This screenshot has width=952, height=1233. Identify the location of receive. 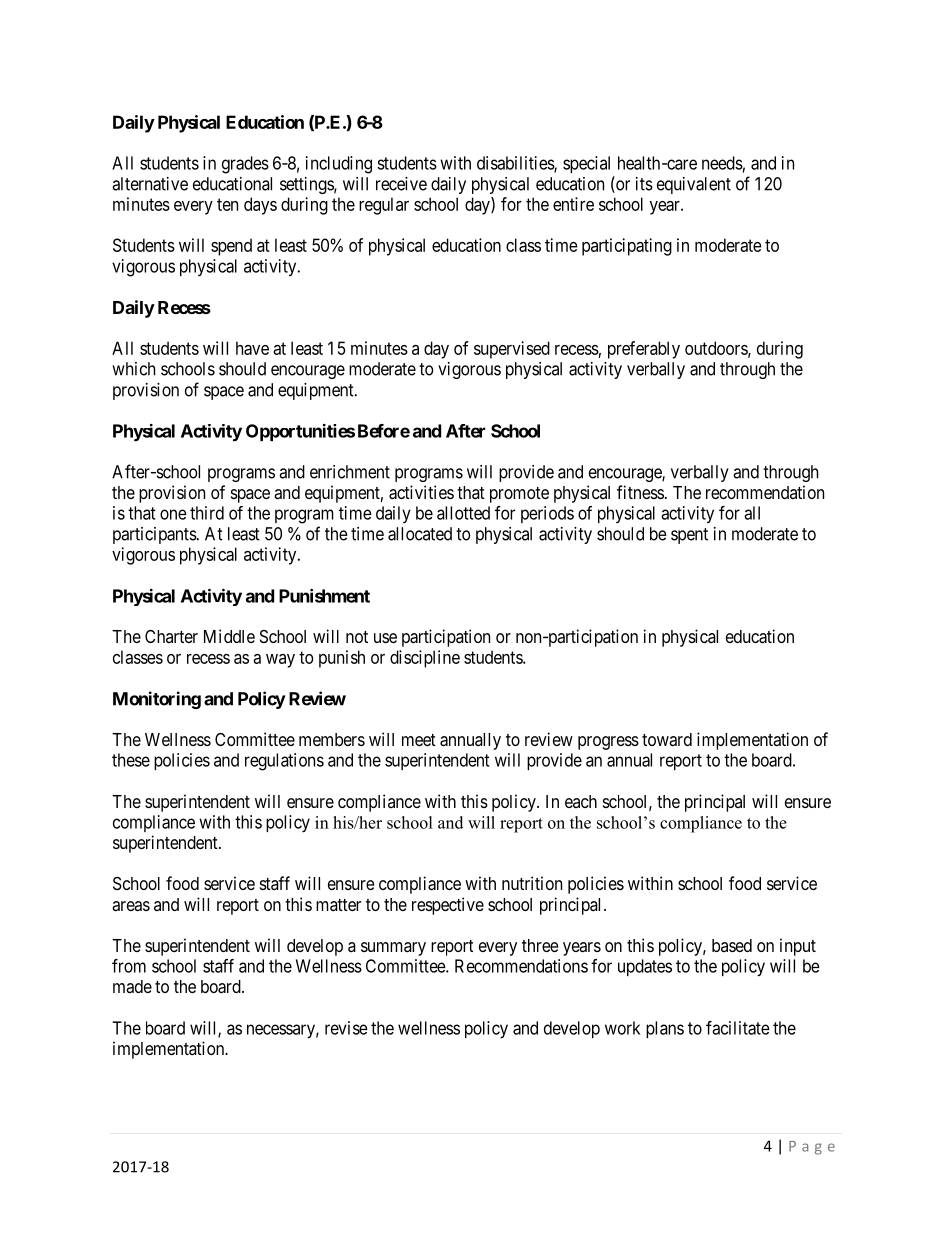
(401, 184).
